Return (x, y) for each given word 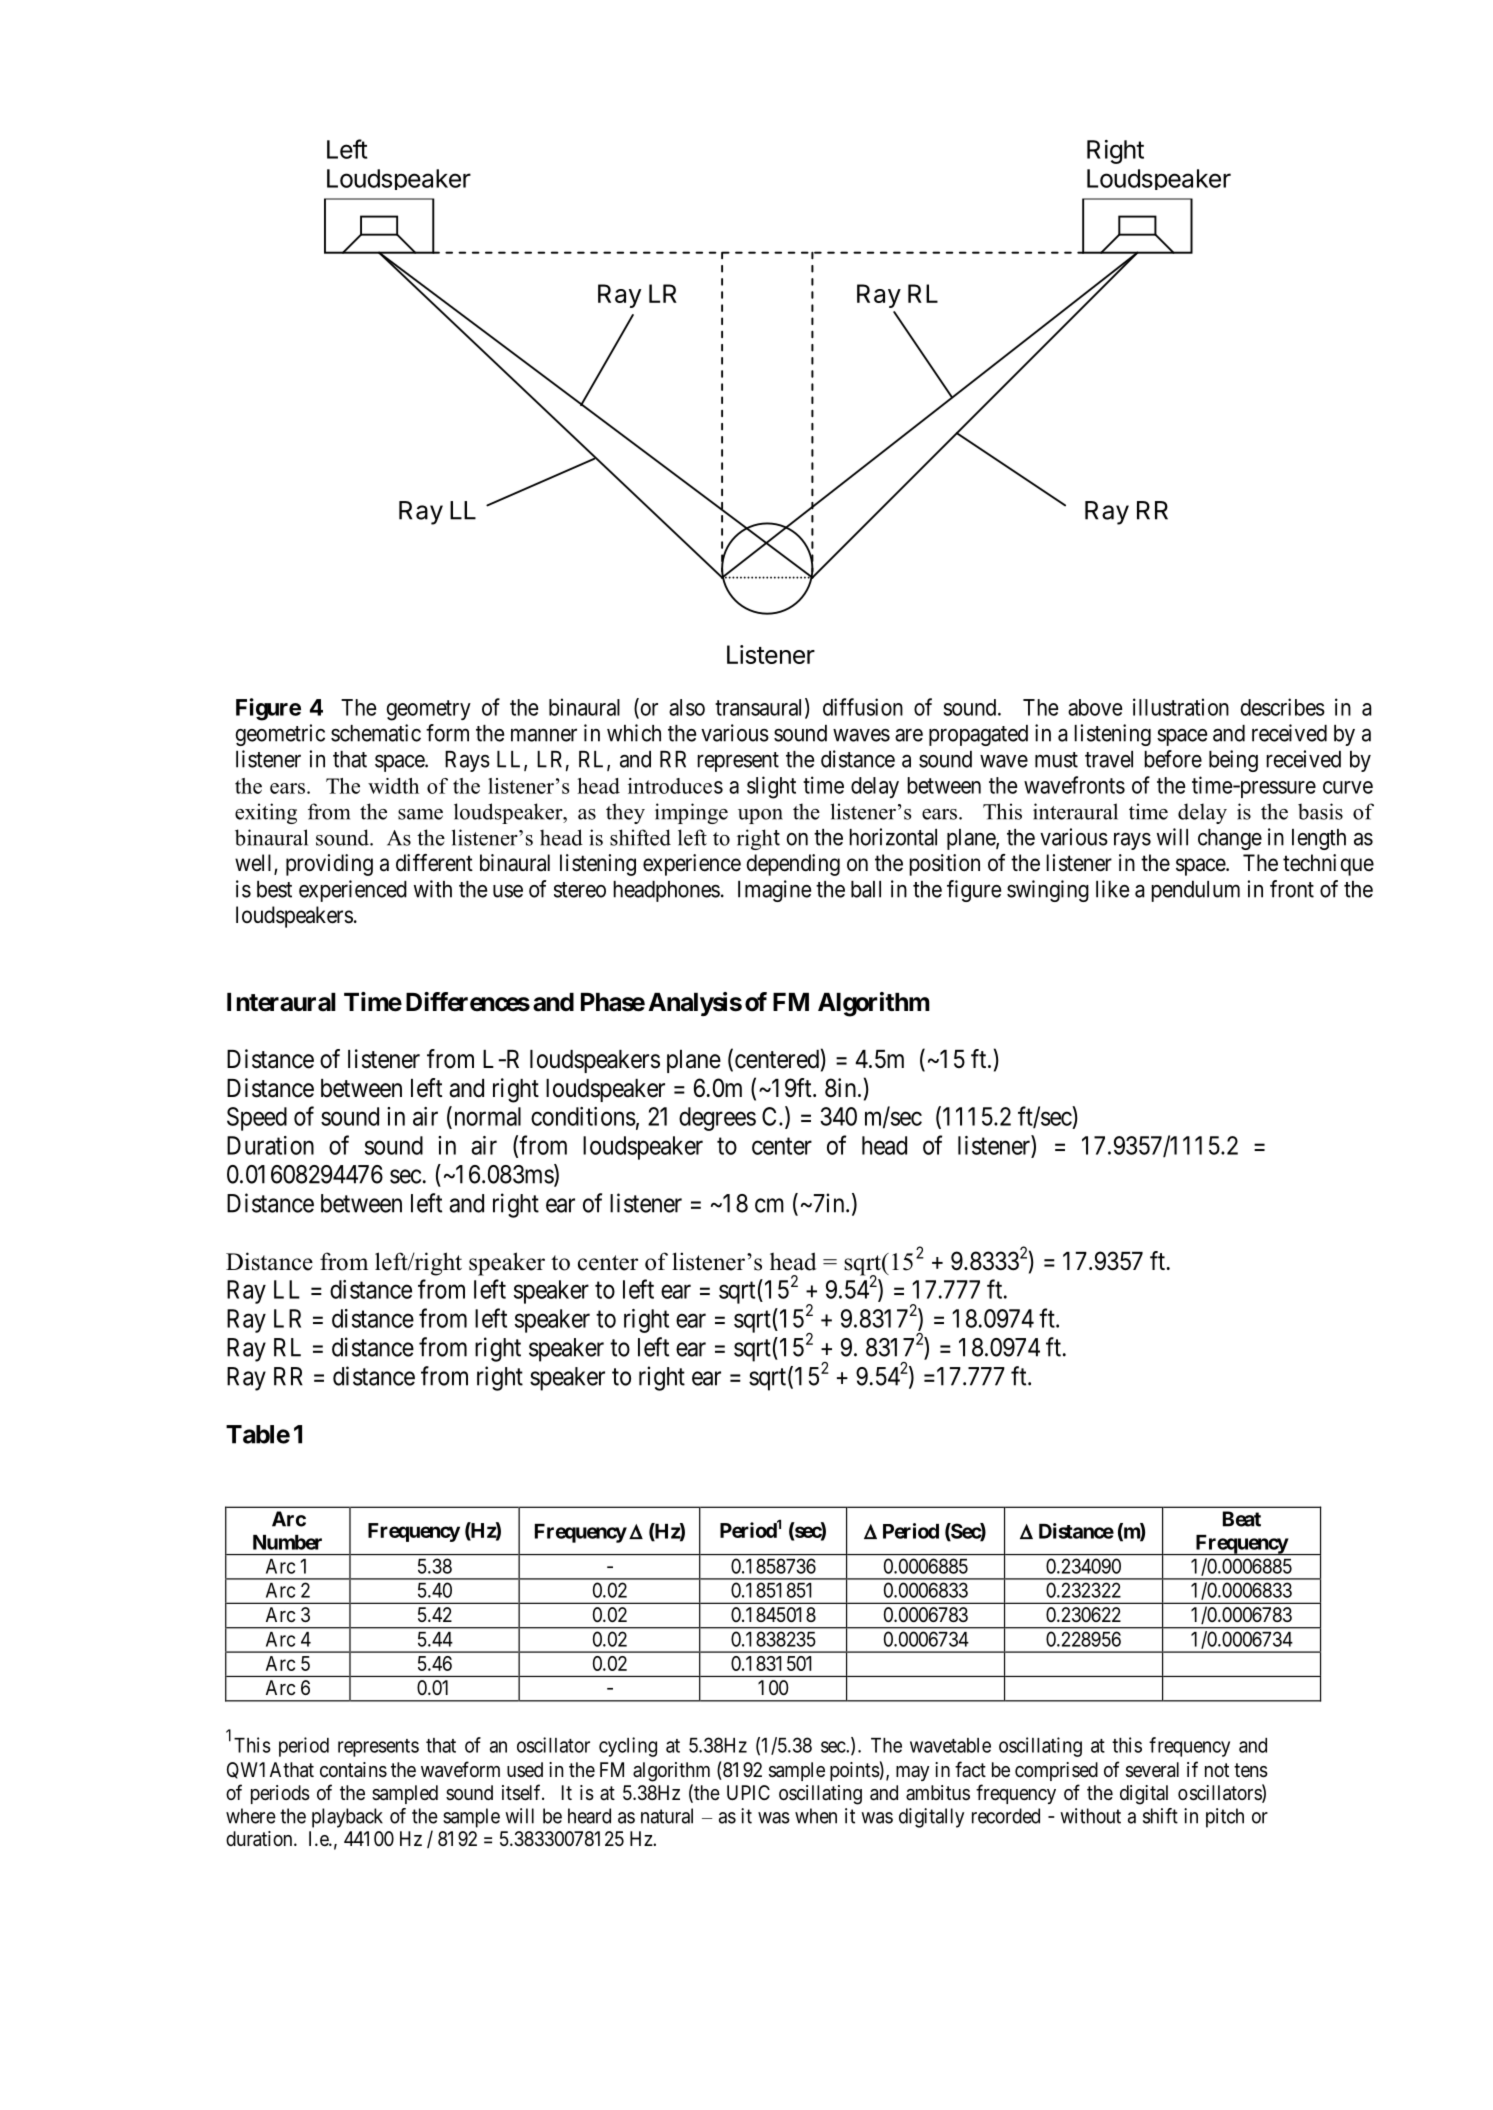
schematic (376, 733)
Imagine (774, 891)
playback (347, 1818)
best (274, 889)
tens (1251, 1770)
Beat (1242, 1519)
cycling (628, 1747)
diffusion (863, 707)
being (1233, 761)
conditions (583, 1116)
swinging (1048, 891)
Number (287, 1542)
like (1112, 889)
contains (353, 1770)
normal (486, 1117)
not (1217, 1770)
